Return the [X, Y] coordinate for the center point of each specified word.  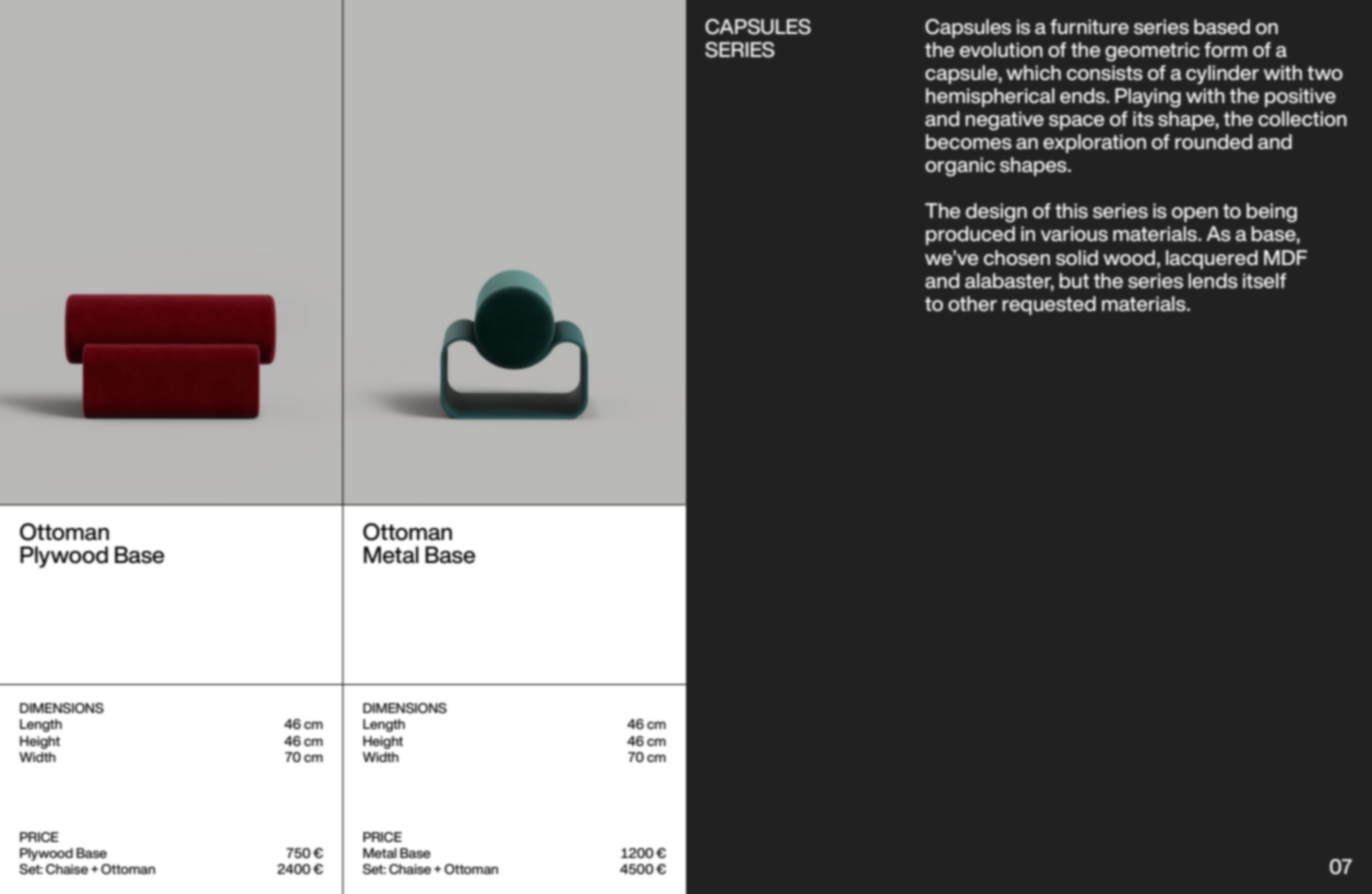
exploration [1094, 143]
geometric [1152, 52]
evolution [1001, 50]
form [1225, 50]
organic [960, 167]
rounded [1213, 142]
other [972, 304]
